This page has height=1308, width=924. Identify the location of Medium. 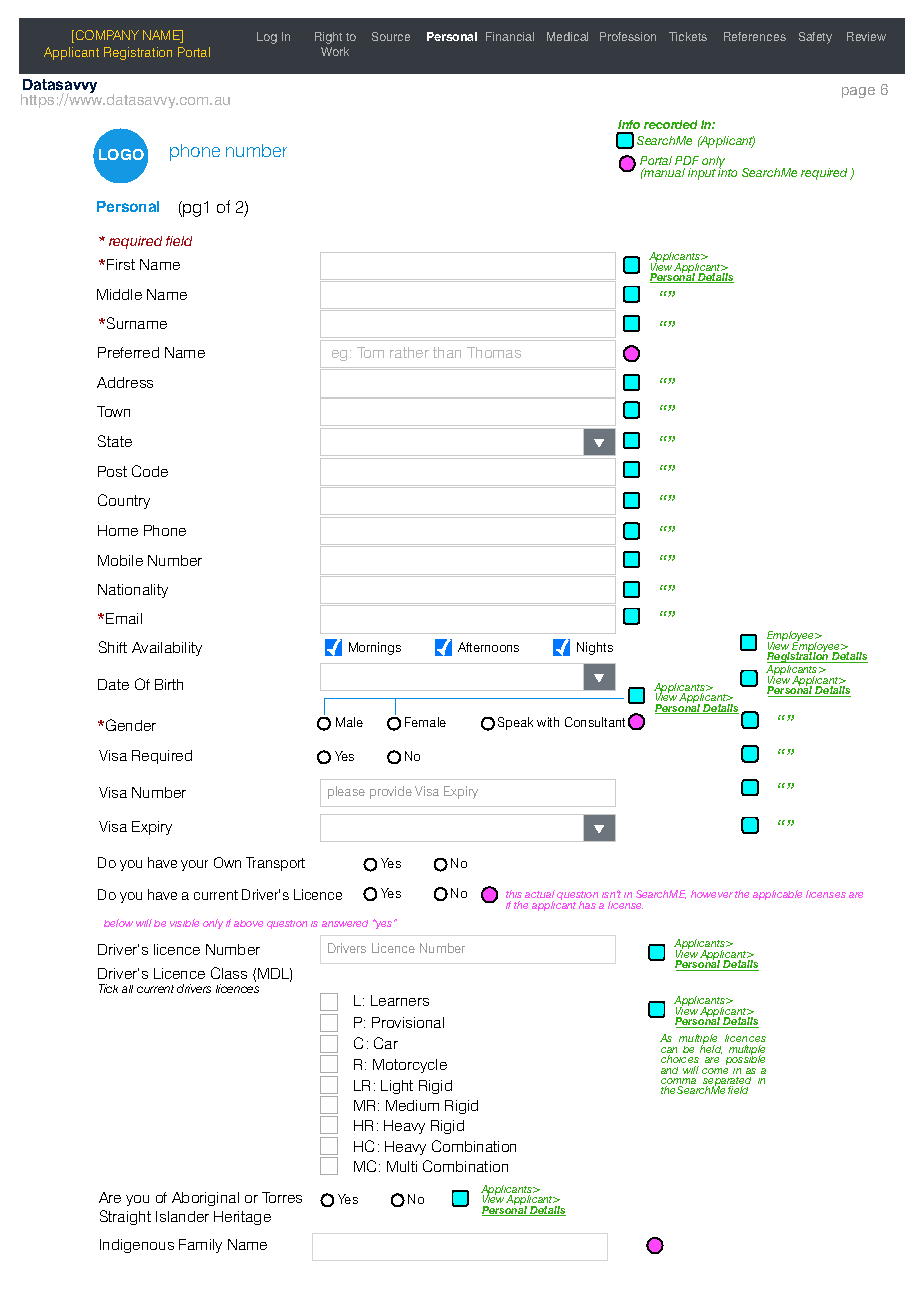
(412, 1105).
